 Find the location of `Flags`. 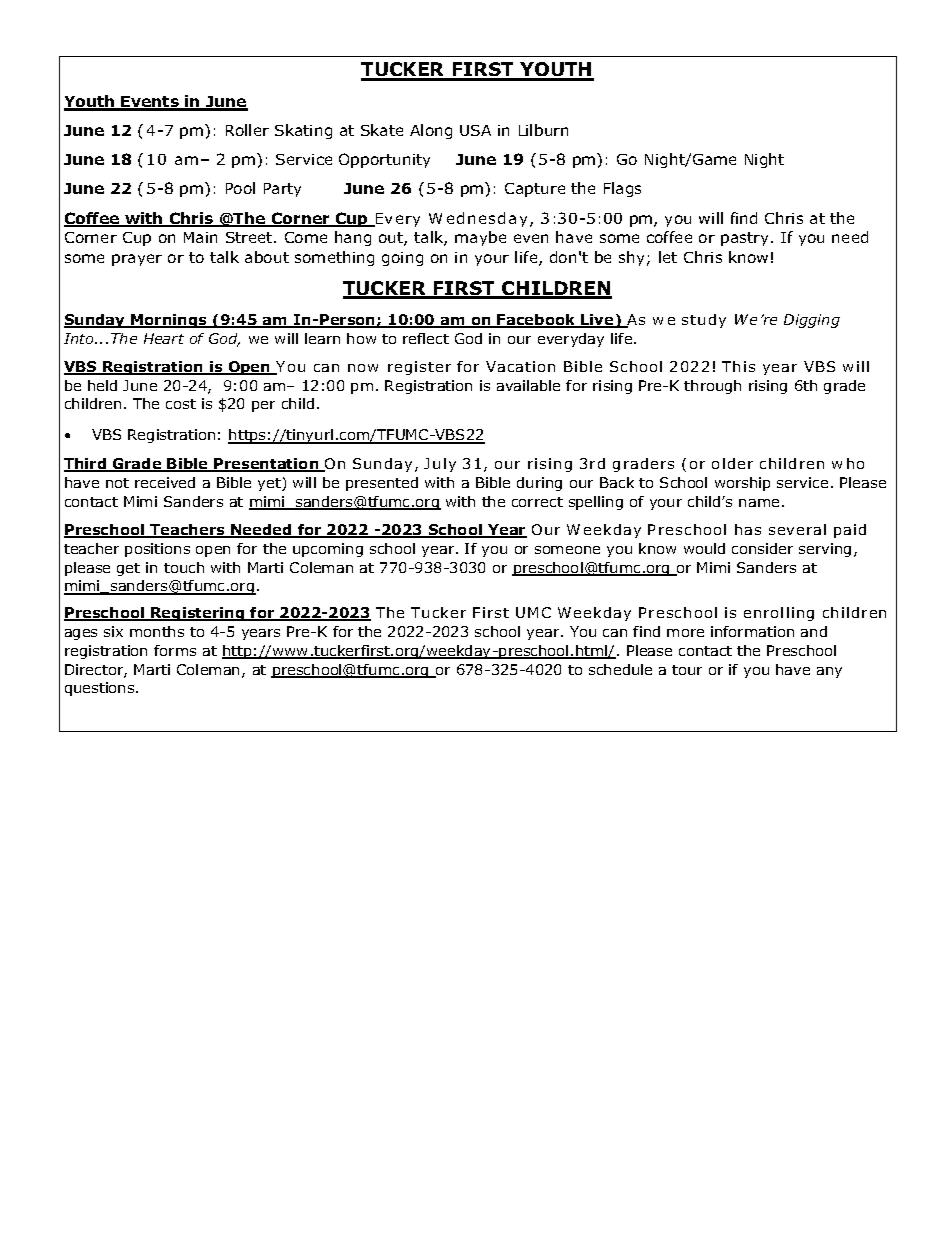

Flags is located at coordinates (622, 189).
